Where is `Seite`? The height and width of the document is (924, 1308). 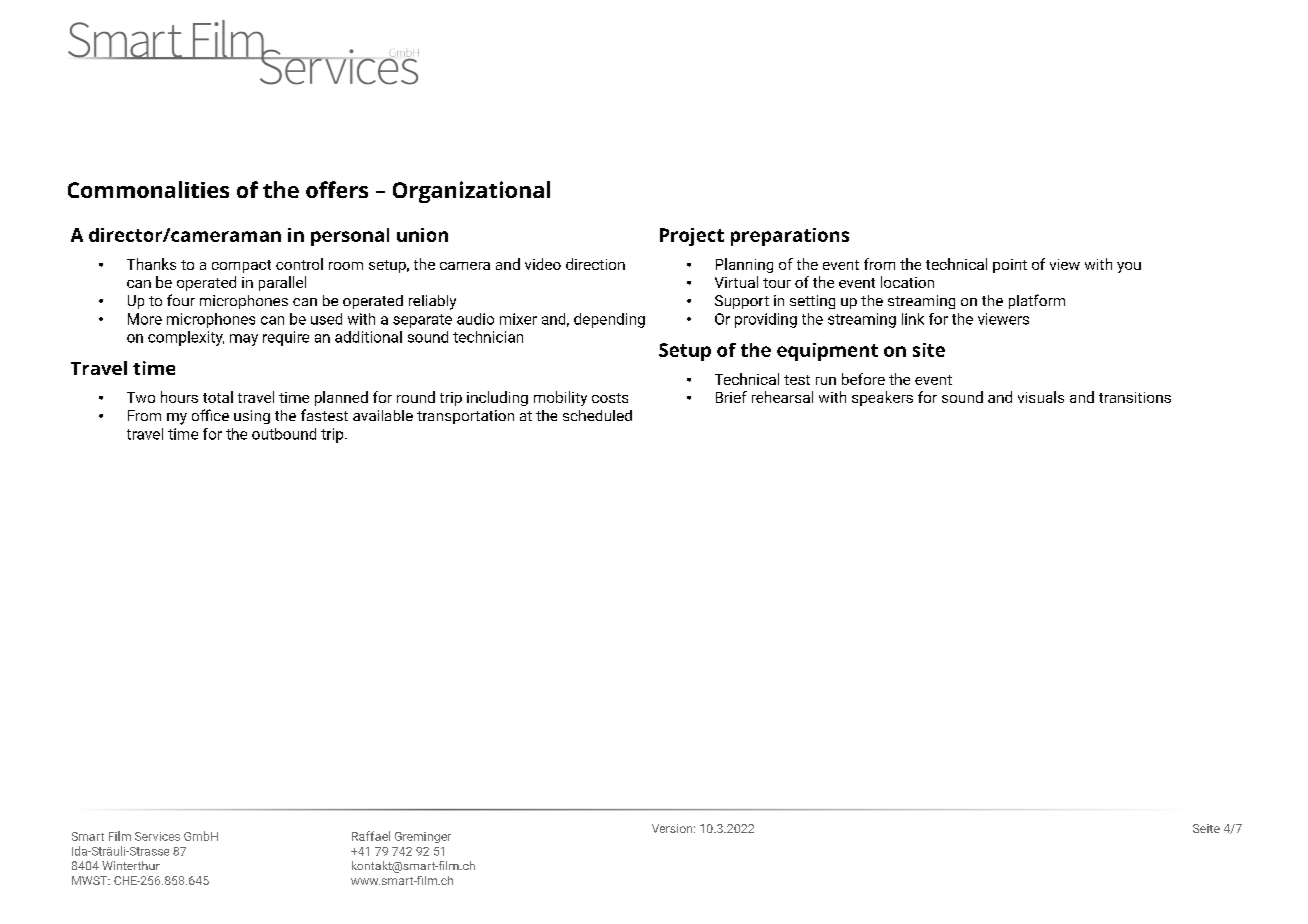
Seite is located at coordinates (1206, 828).
